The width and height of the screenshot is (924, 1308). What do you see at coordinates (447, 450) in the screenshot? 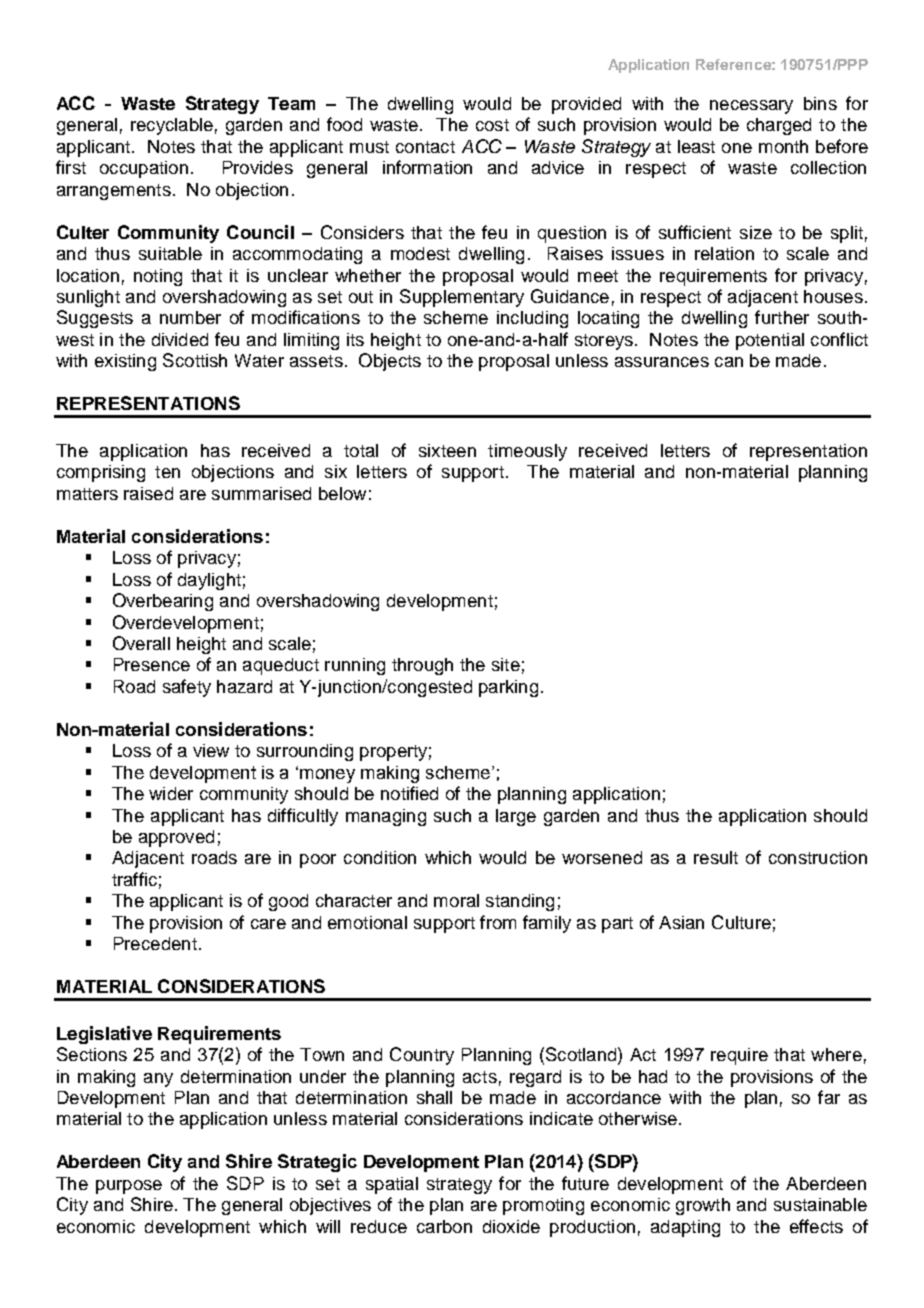
I see `sixteen` at bounding box center [447, 450].
